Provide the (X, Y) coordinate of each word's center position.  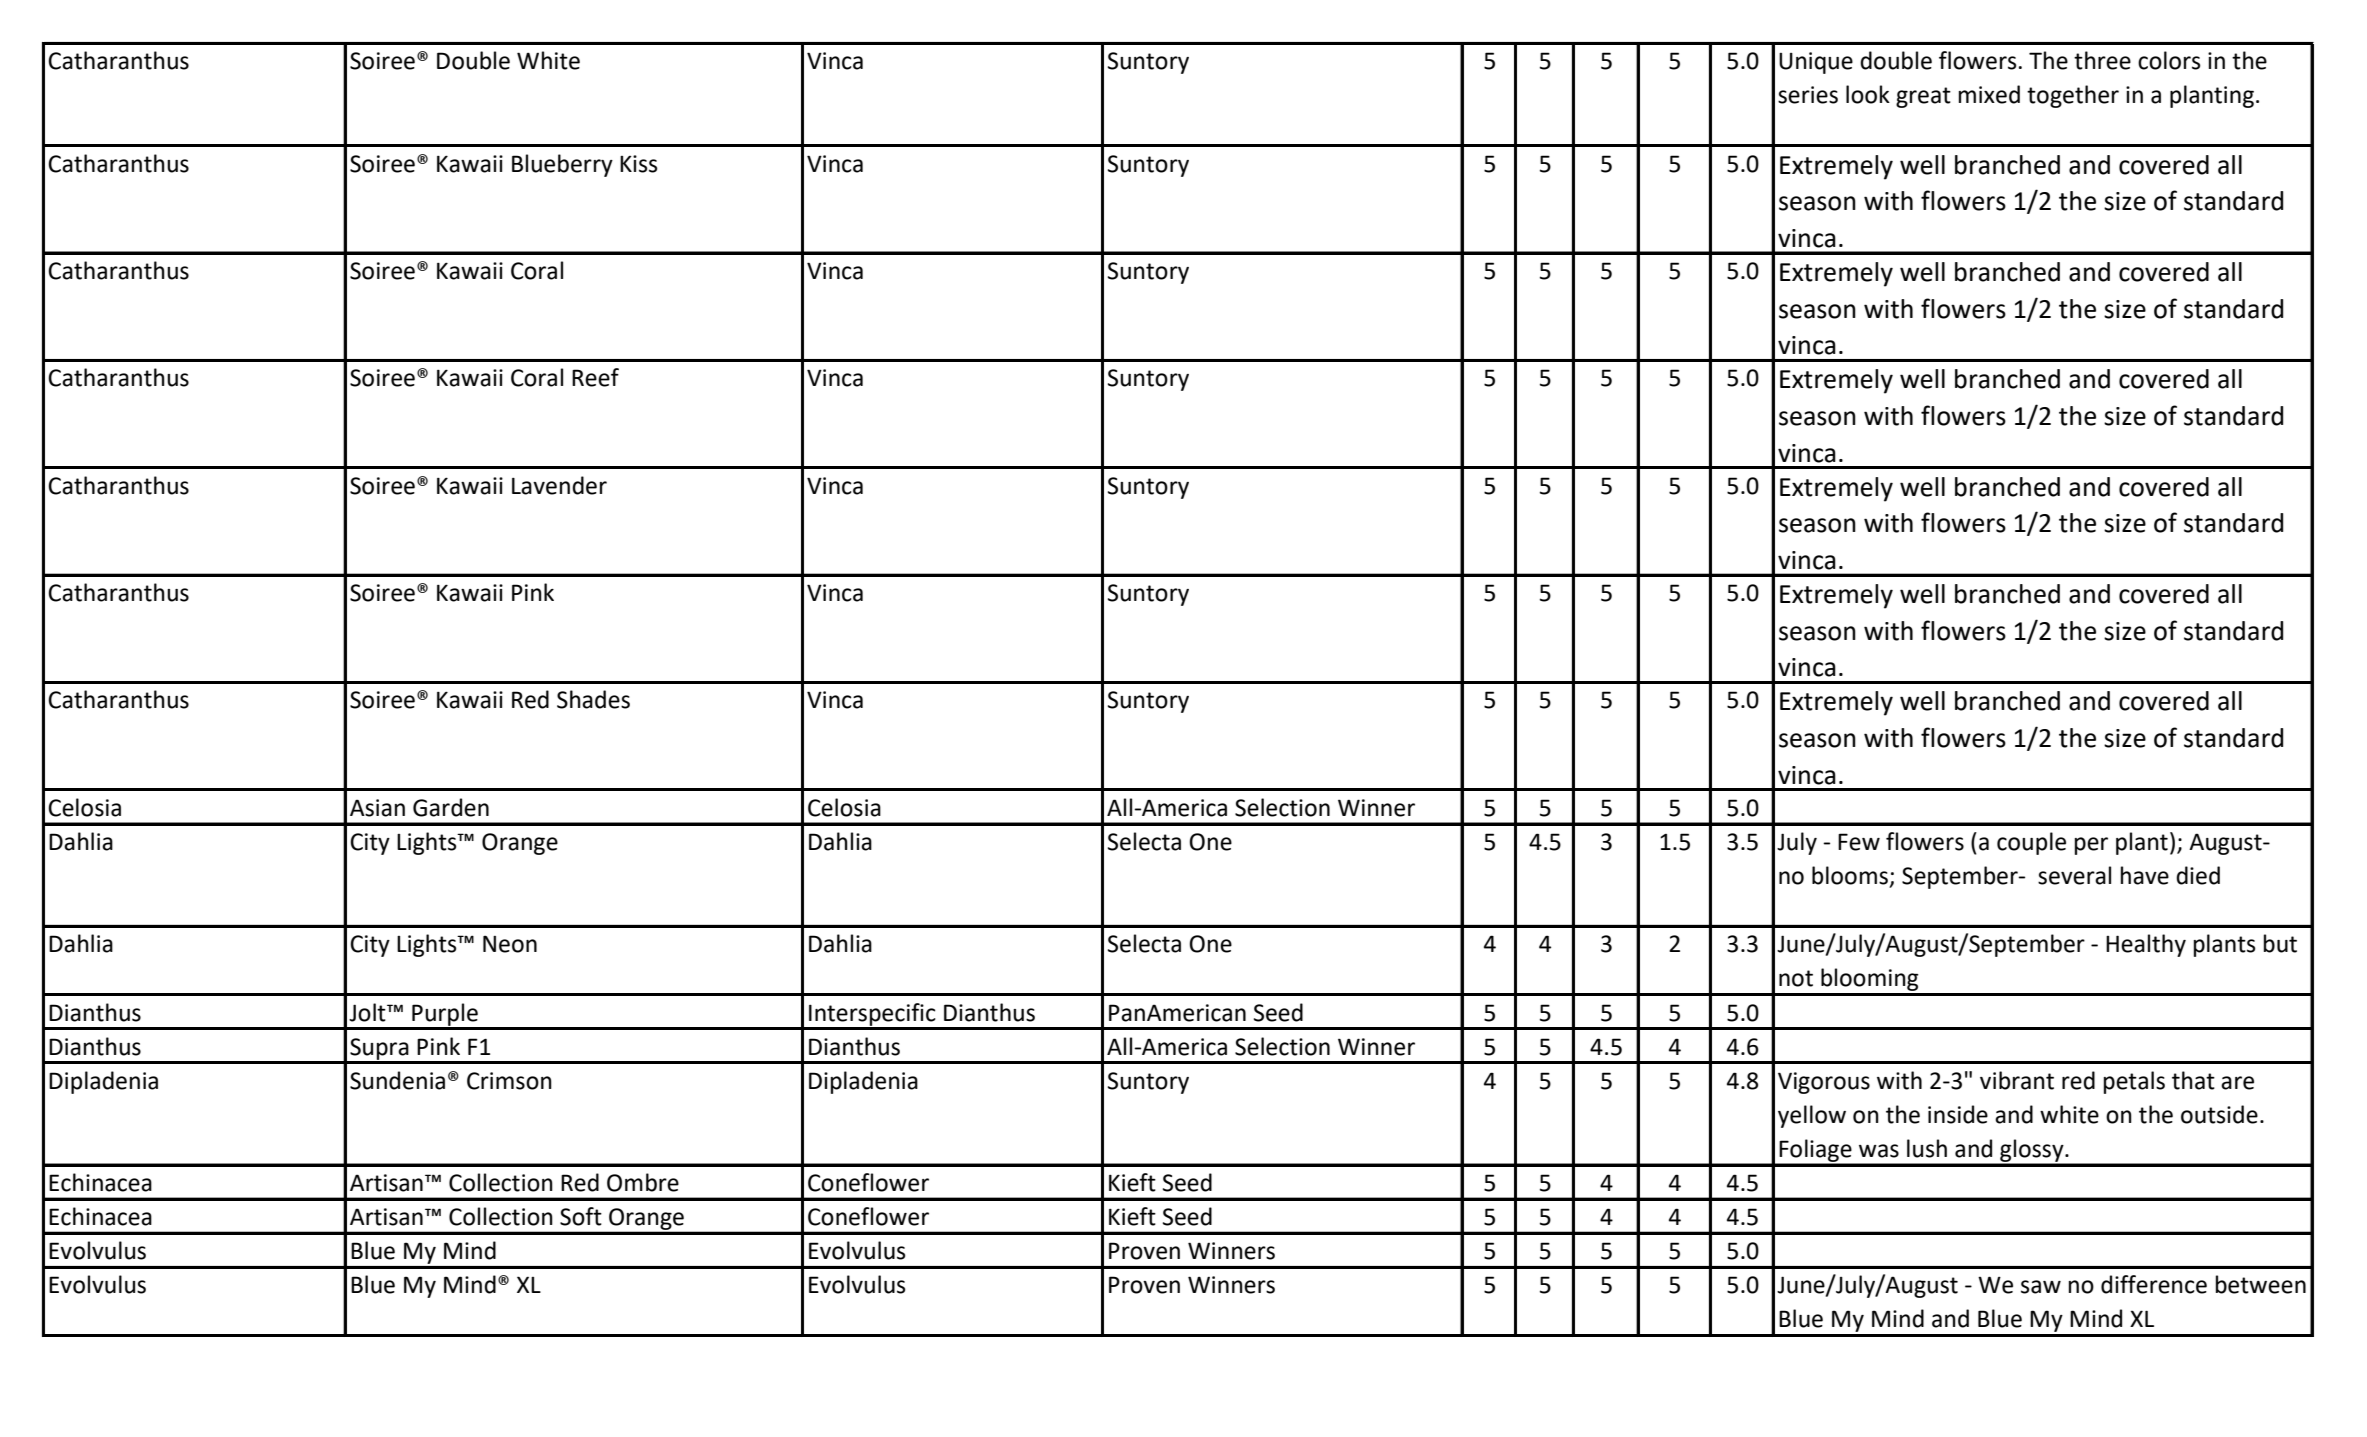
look (1868, 94)
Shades (593, 699)
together (2073, 96)
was (1879, 1151)
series (1808, 95)
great (1923, 97)
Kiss (639, 164)
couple (2031, 843)
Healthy (2146, 945)
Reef (595, 377)
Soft (581, 1216)
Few (1859, 842)
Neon (510, 944)
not (1796, 978)
